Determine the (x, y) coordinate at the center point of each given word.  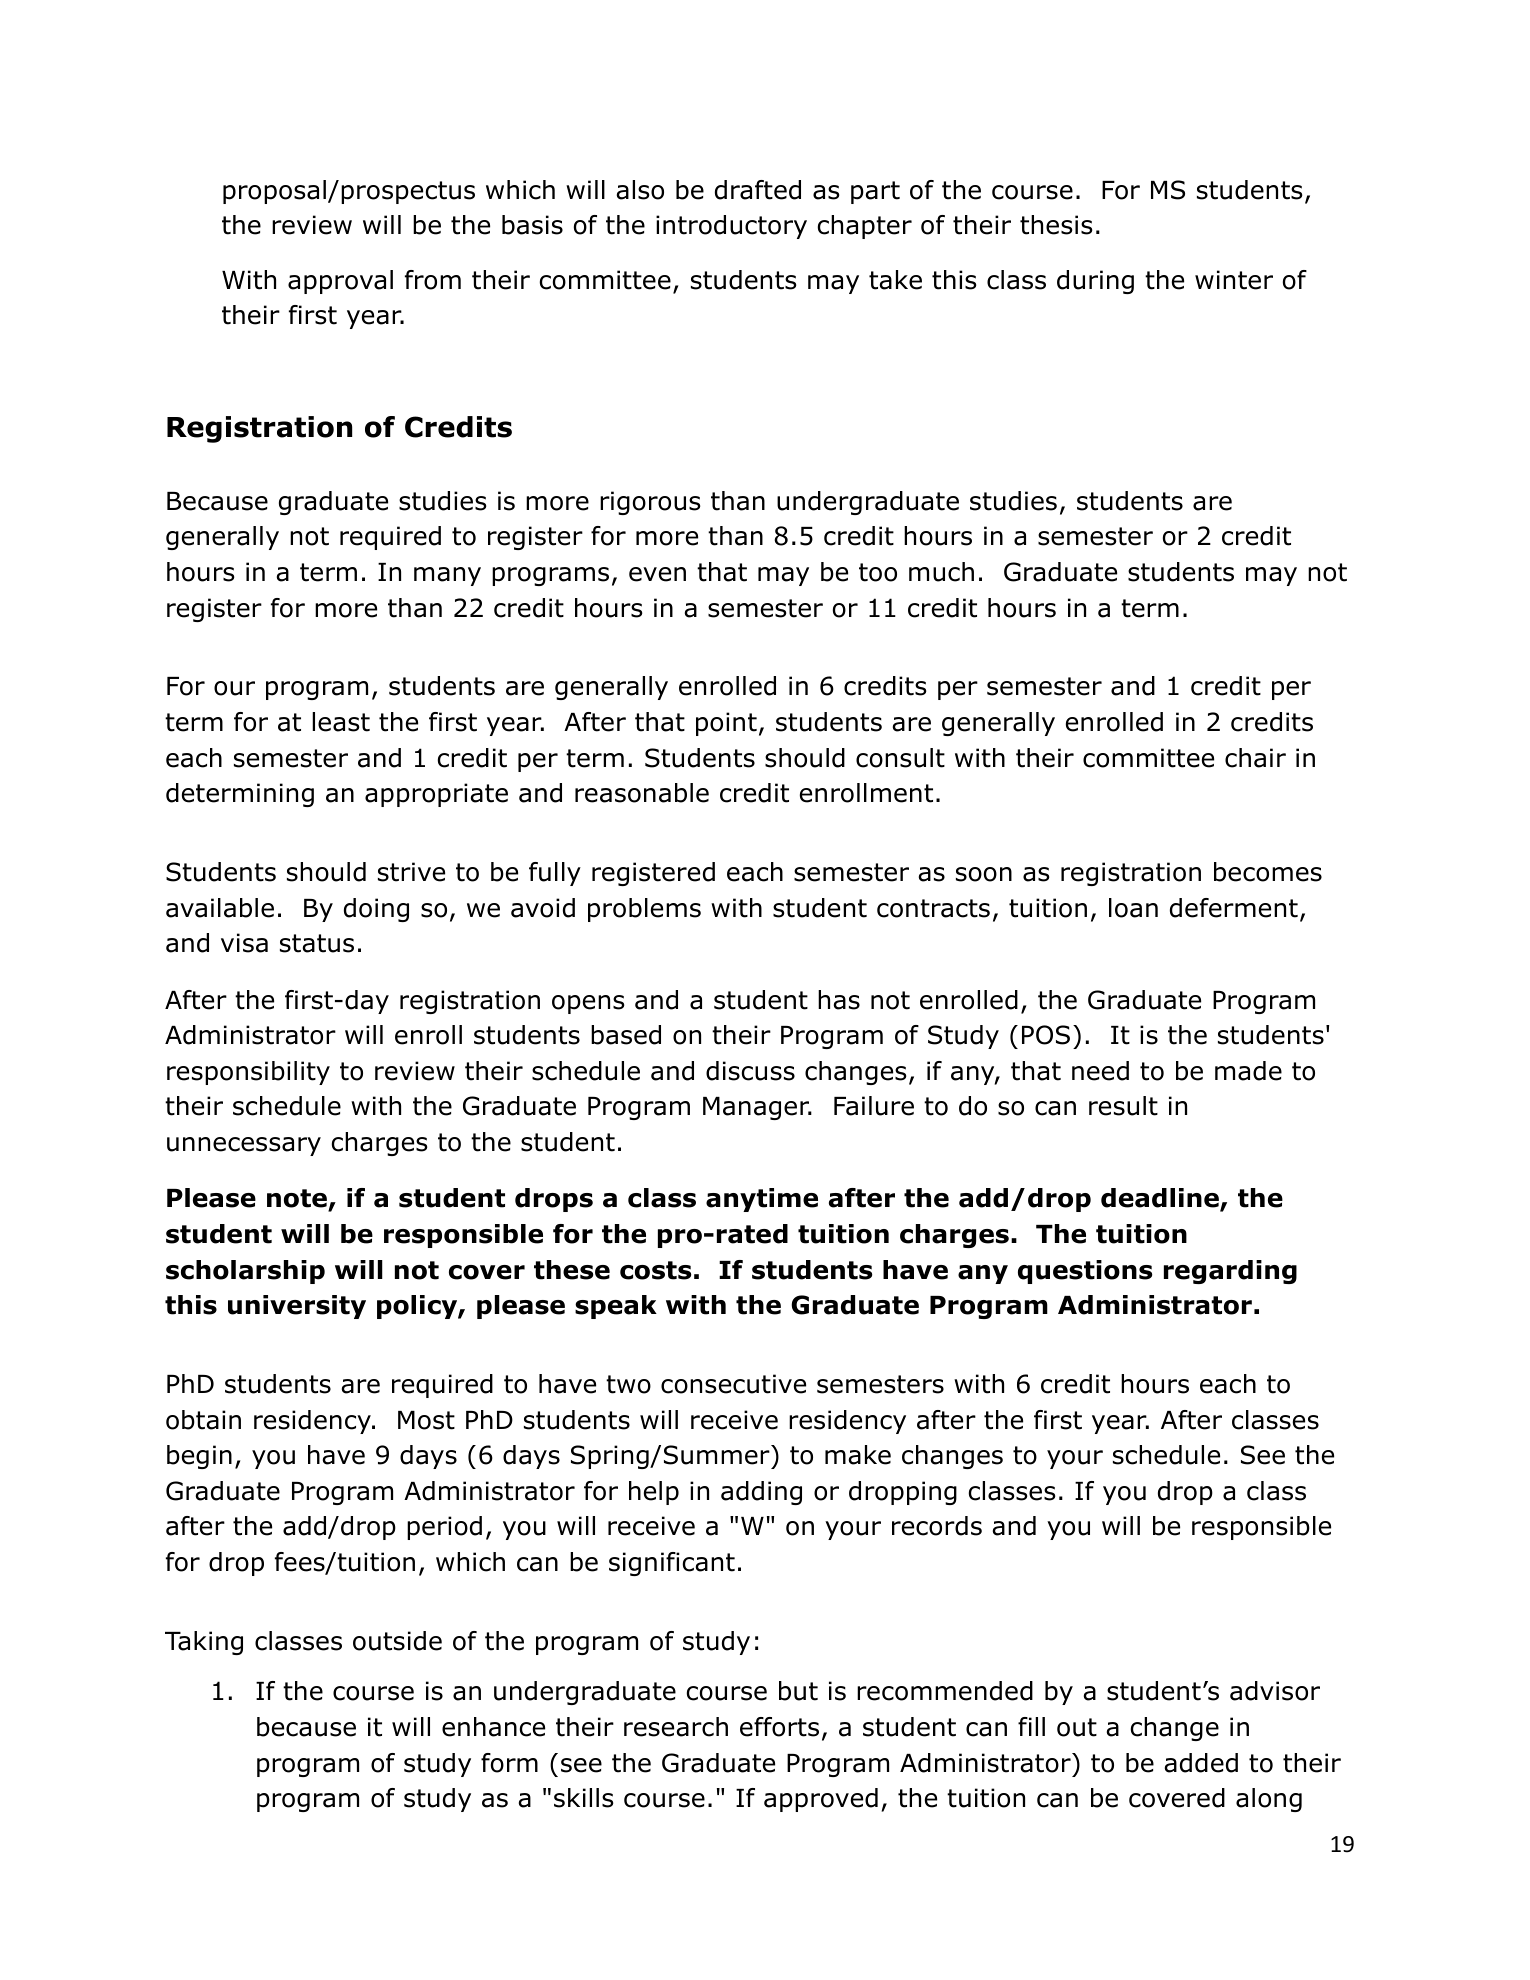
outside (397, 1641)
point (726, 724)
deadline (1161, 1199)
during (1095, 282)
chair (1255, 758)
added (1201, 1763)
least (341, 722)
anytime (762, 1200)
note (298, 1200)
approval (340, 282)
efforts (779, 1727)
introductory (731, 227)
